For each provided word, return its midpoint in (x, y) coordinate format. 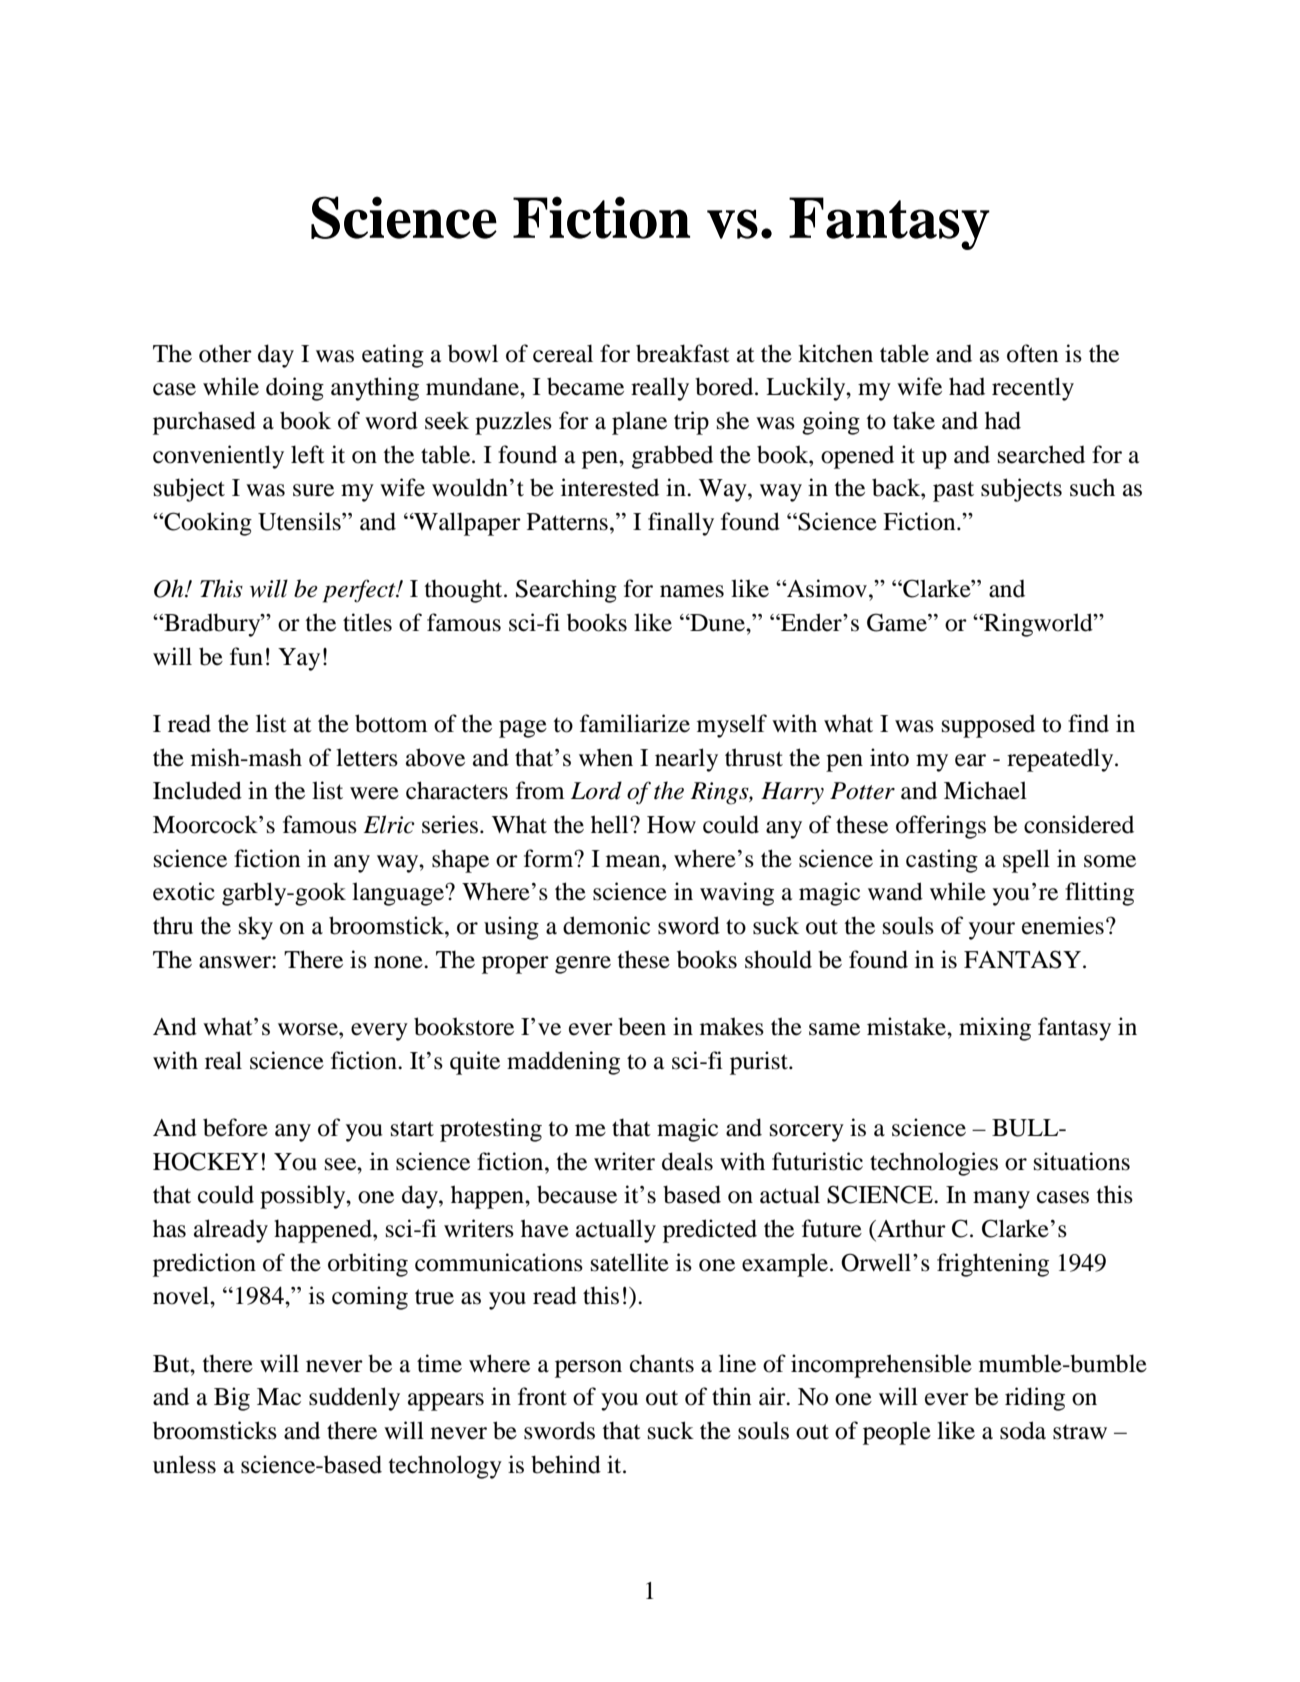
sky (256, 928)
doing (295, 389)
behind (566, 1464)
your (992, 931)
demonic (606, 925)
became (585, 386)
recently (1033, 389)
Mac (279, 1397)
